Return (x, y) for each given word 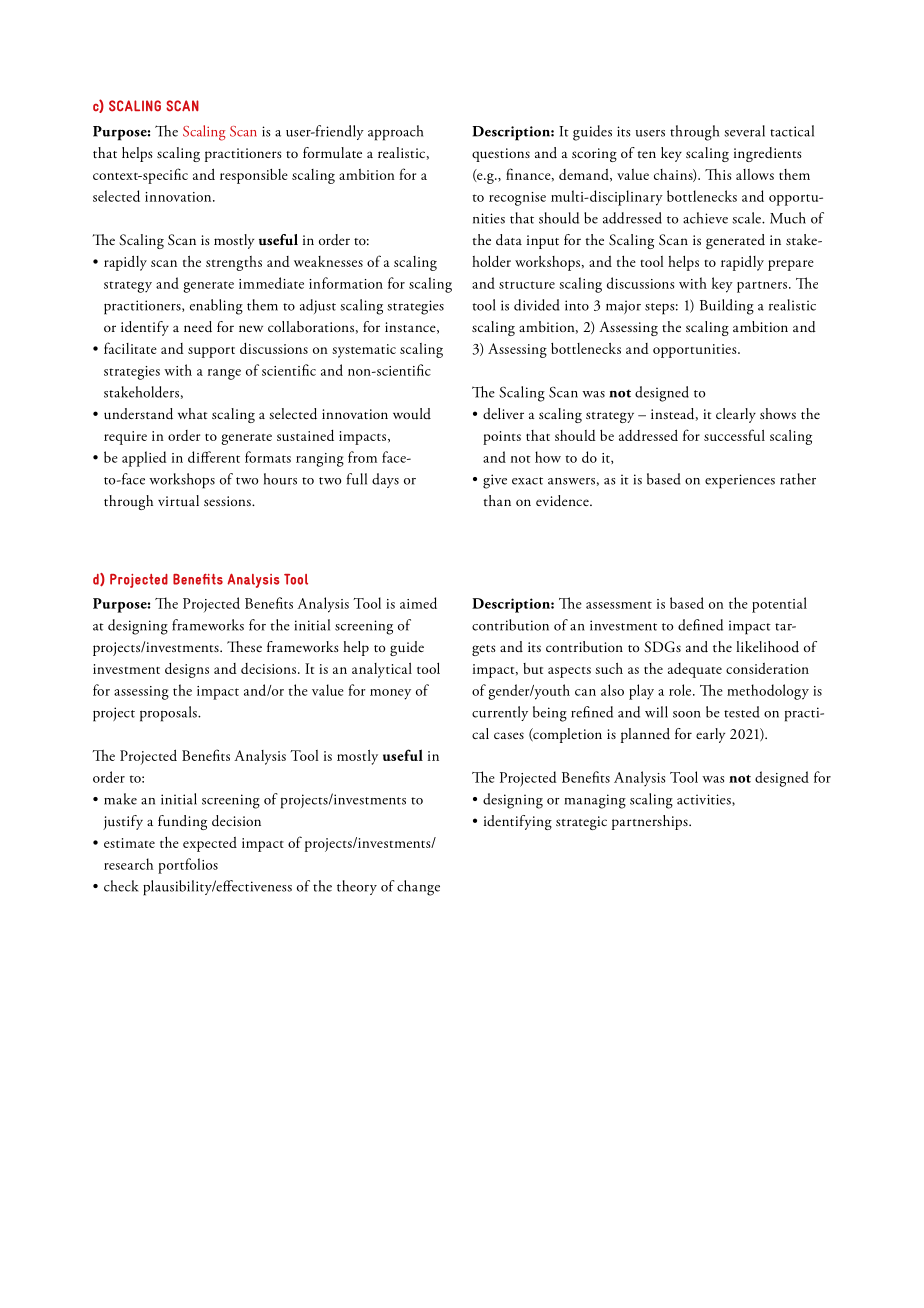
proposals (169, 714)
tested (742, 712)
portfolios (188, 866)
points (502, 438)
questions (501, 155)
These (244, 646)
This (718, 174)
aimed (418, 603)
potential (779, 605)
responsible (254, 176)
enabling (216, 307)
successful (734, 435)
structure (527, 285)
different (214, 457)
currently (500, 713)
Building (727, 307)
